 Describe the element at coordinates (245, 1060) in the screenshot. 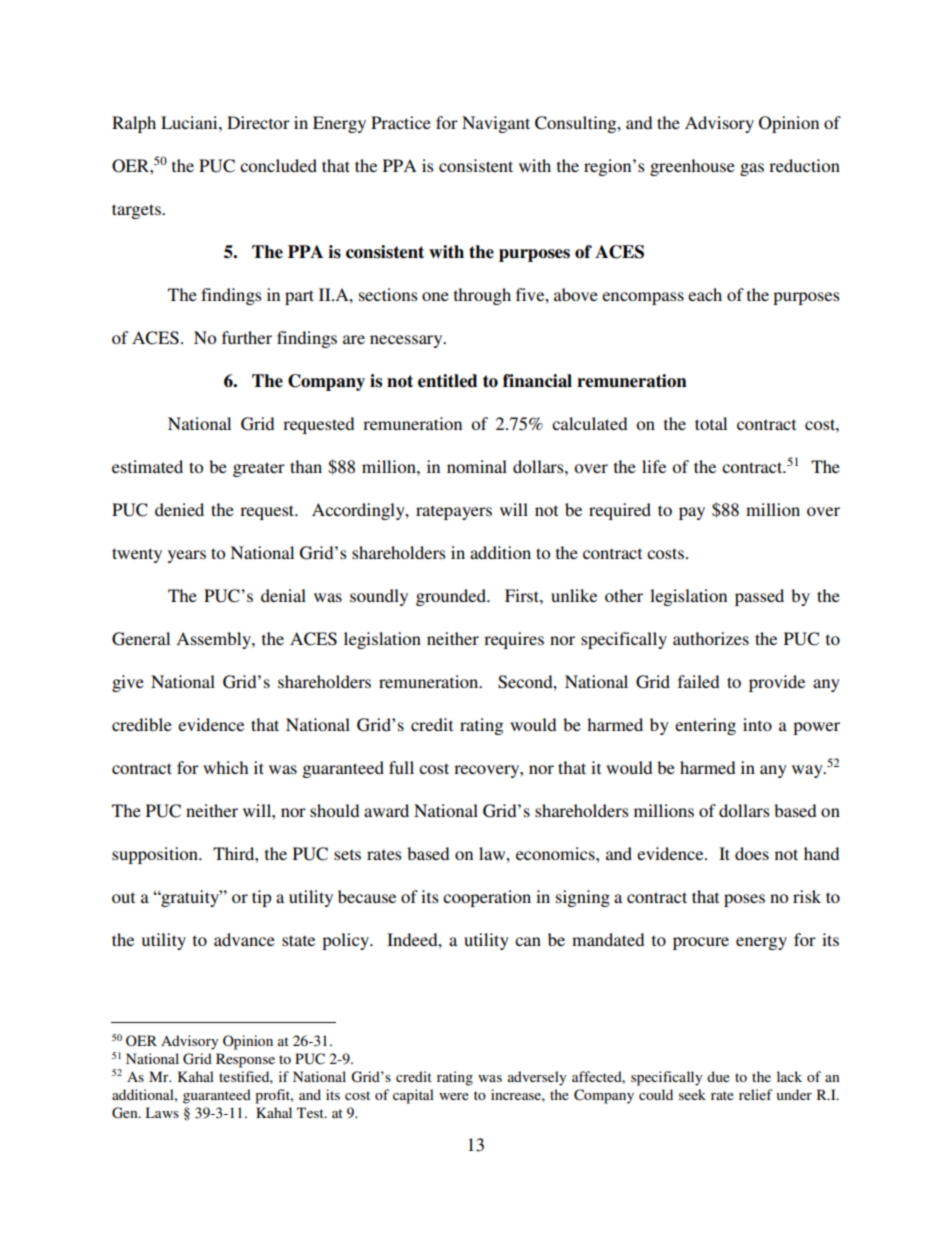

I see `Response` at that location.
